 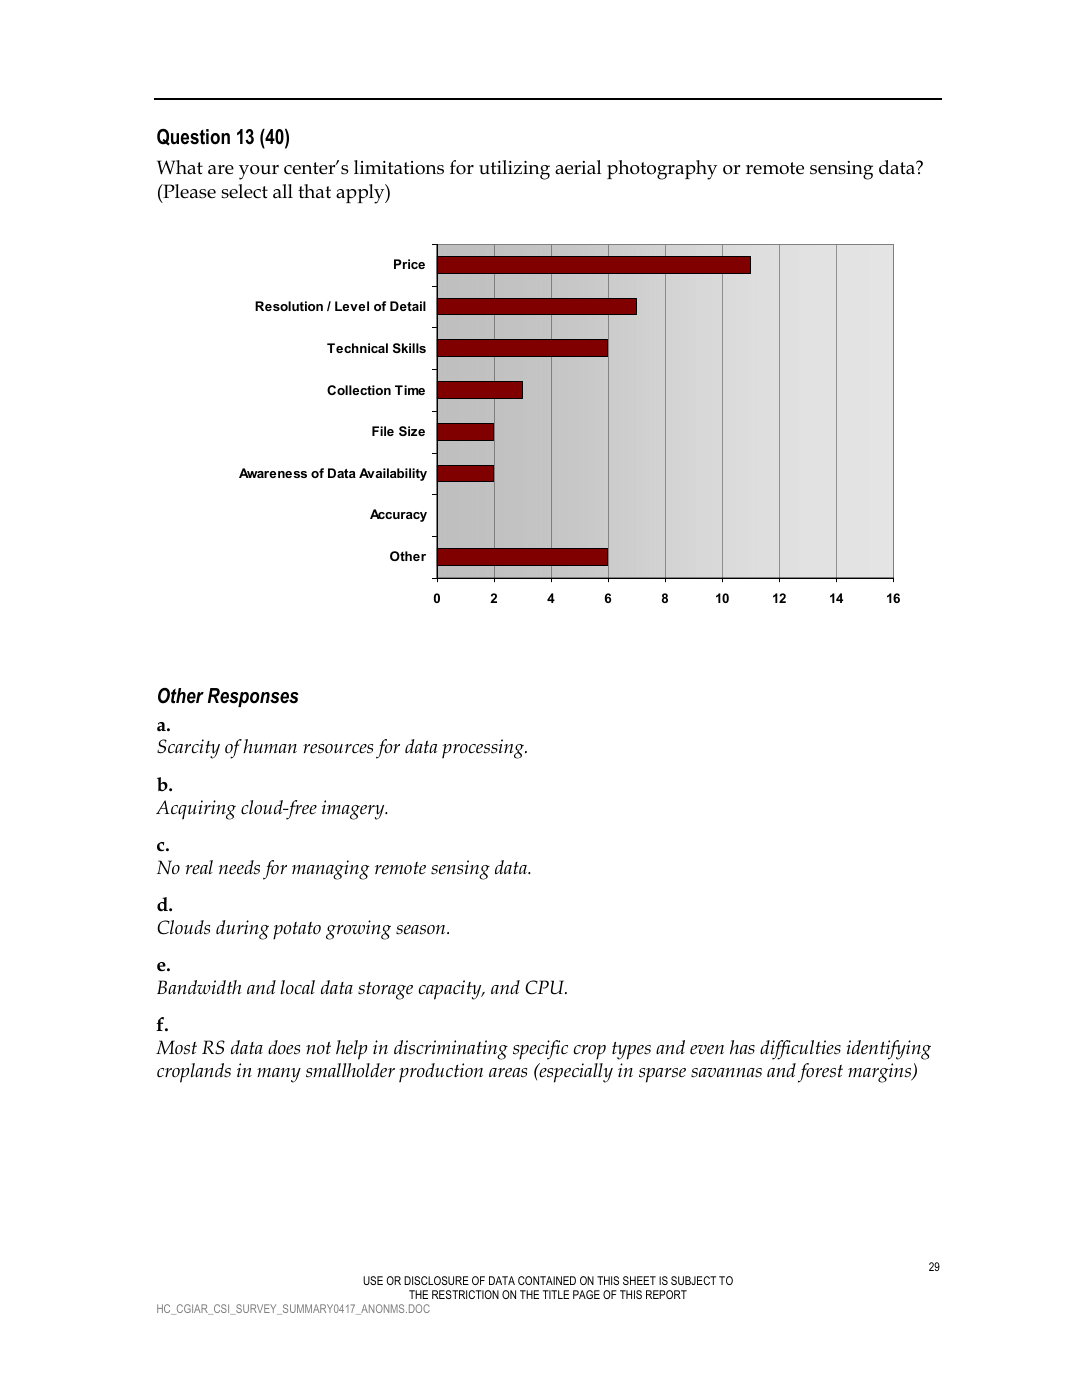 I want to click on photography, so click(x=662, y=170).
